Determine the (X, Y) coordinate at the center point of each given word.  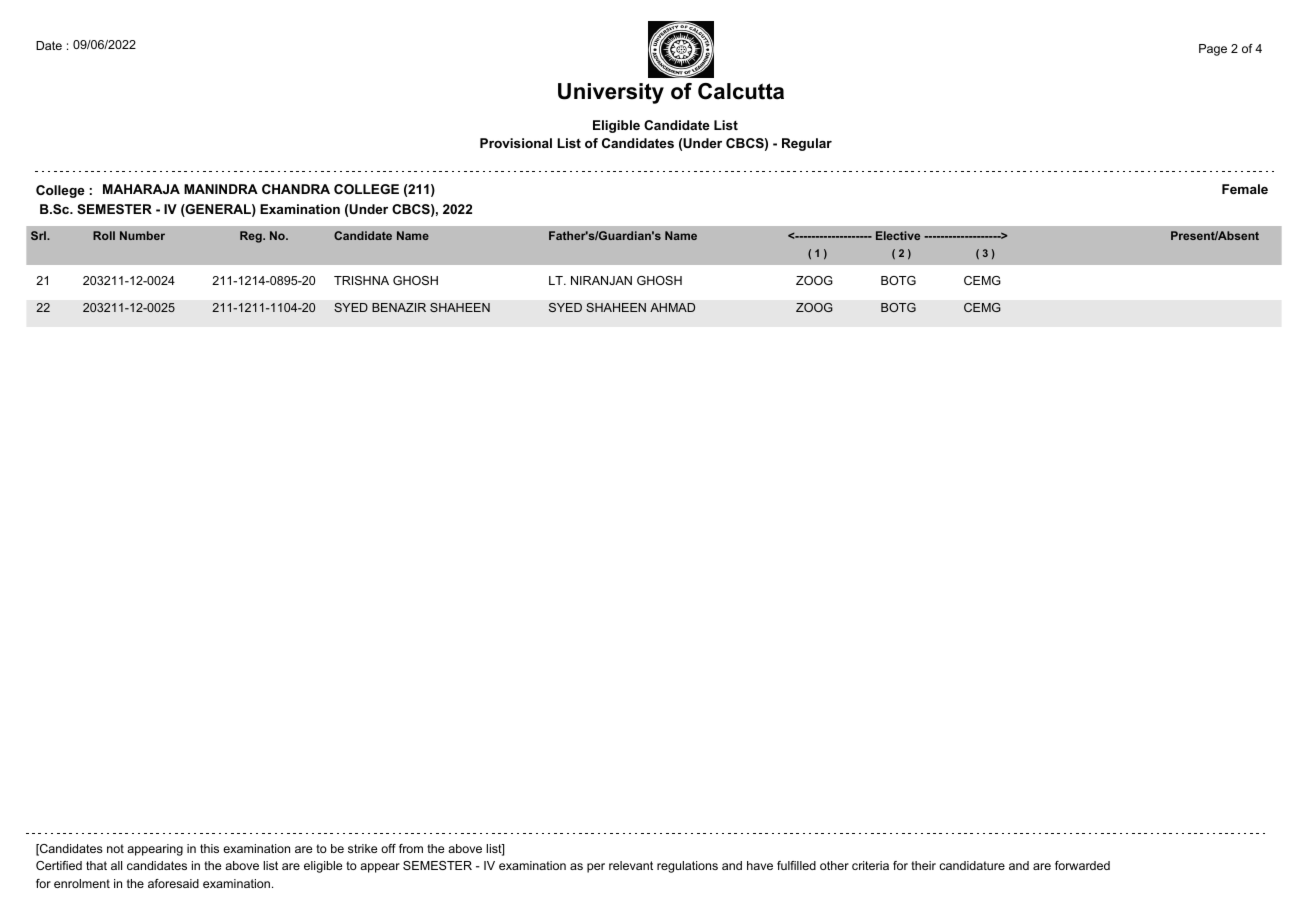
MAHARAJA (141, 189)
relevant (631, 865)
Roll (104, 235)
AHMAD (672, 307)
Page (1213, 50)
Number (142, 235)
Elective (898, 235)
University (611, 93)
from (411, 848)
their (923, 865)
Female (1245, 189)
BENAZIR (399, 307)
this (209, 848)
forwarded (1082, 865)
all (116, 865)
